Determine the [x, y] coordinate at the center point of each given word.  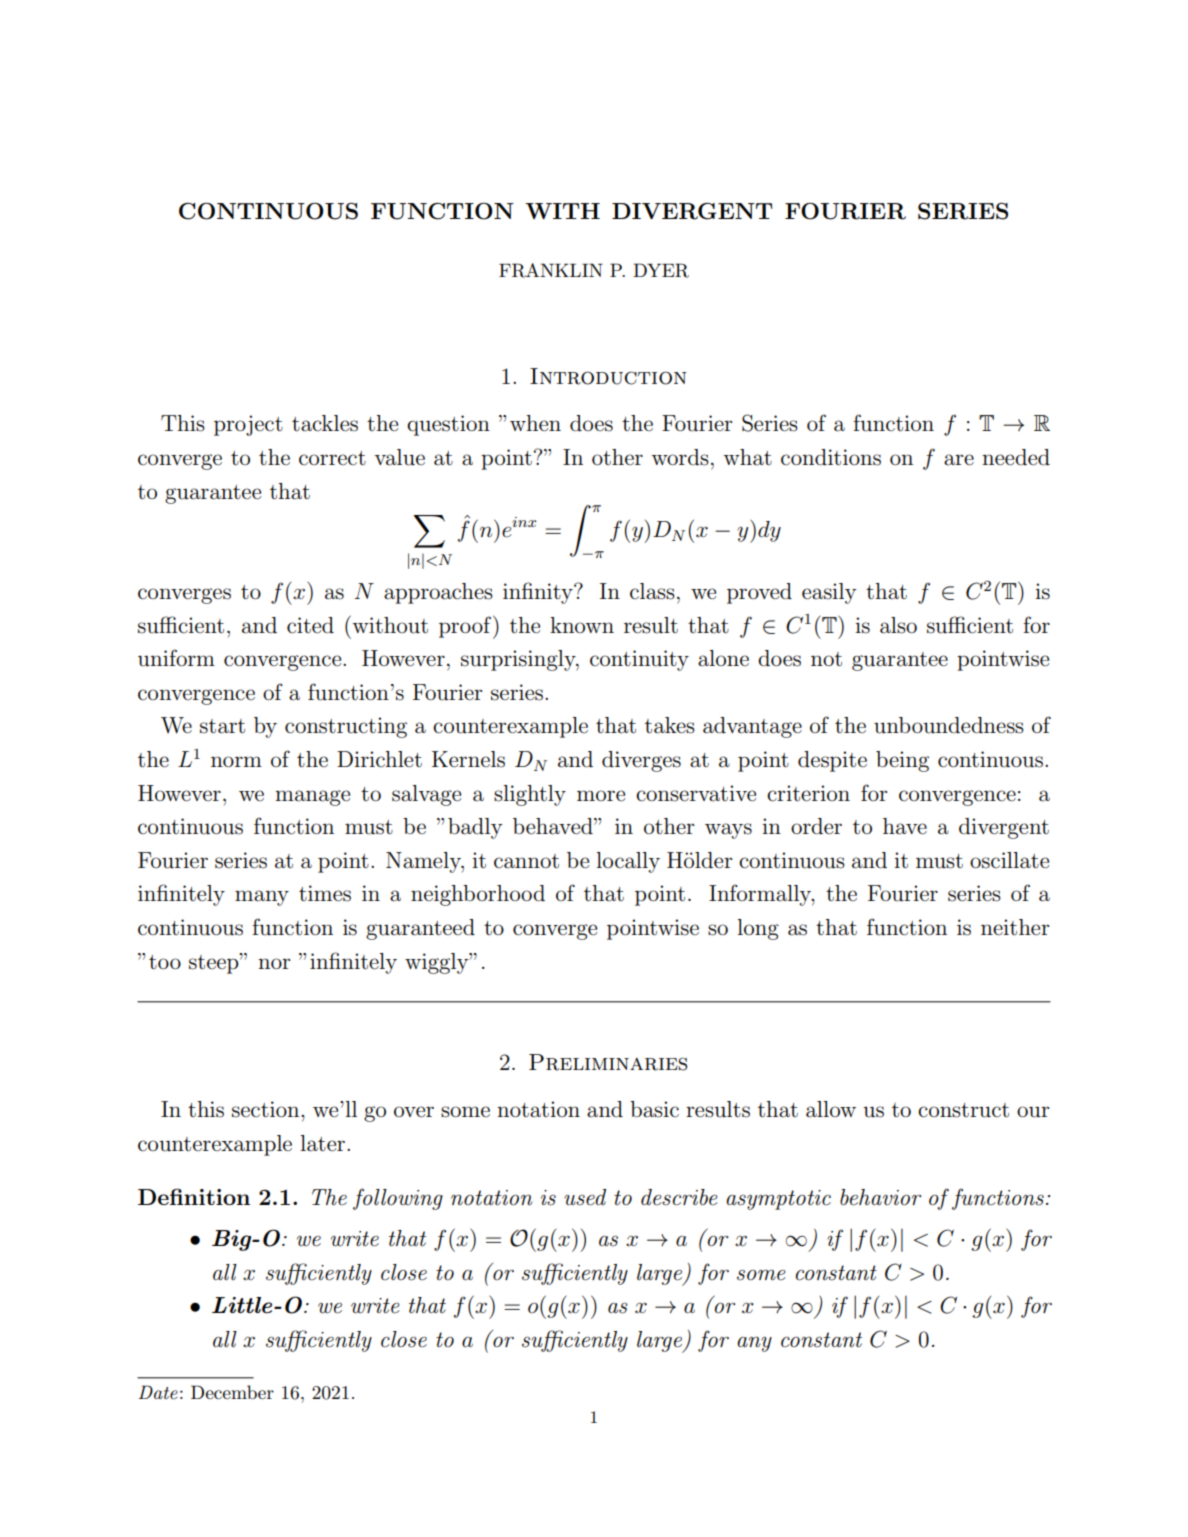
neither [1015, 927]
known [582, 625]
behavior [880, 1197]
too [165, 962]
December [232, 1392]
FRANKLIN [551, 270]
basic [654, 1109]
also [898, 625]
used [585, 1197]
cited [310, 625]
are [959, 460]
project [248, 425]
